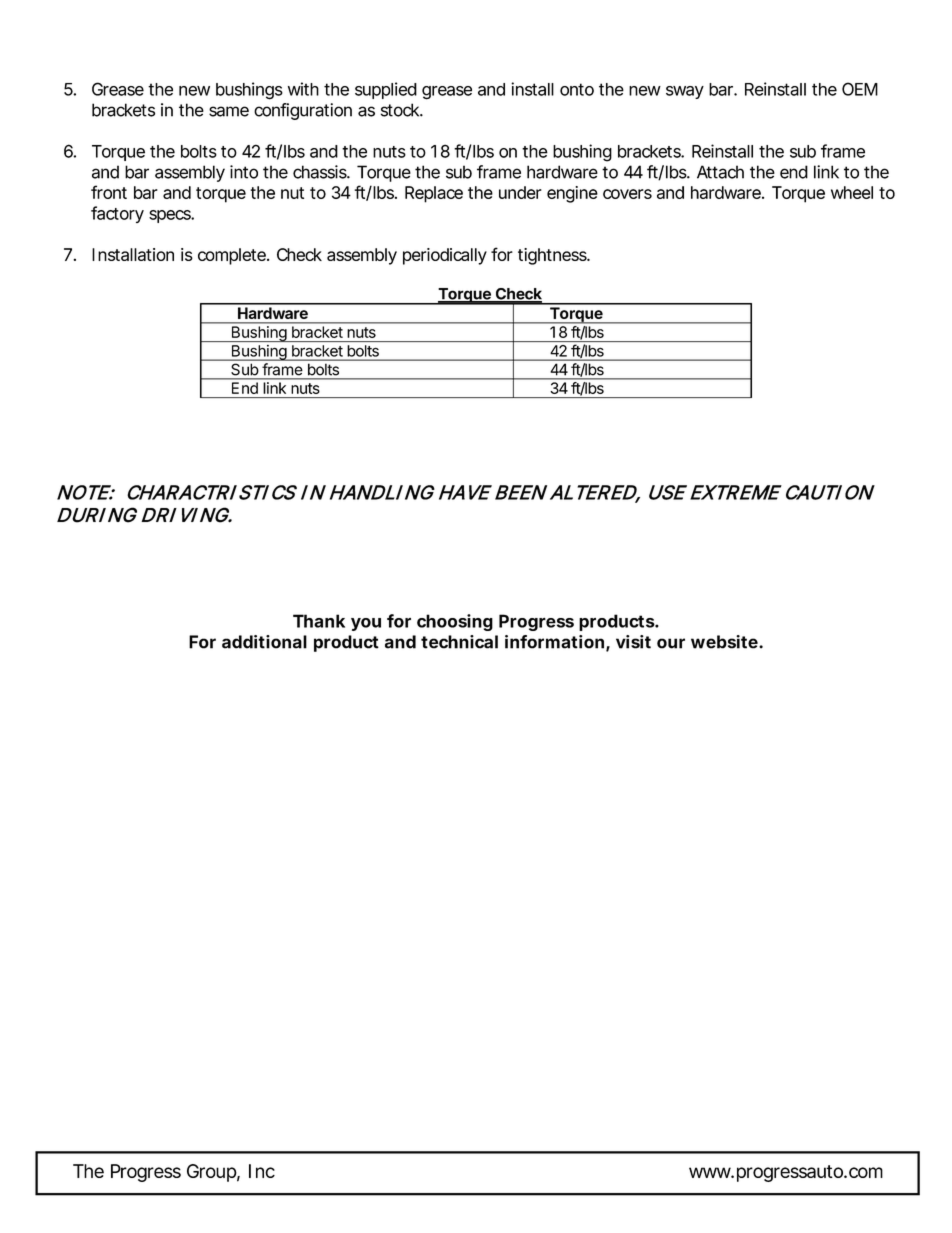 The image size is (952, 1233). Describe the element at coordinates (459, 642) in the image. I see `technical` at that location.
